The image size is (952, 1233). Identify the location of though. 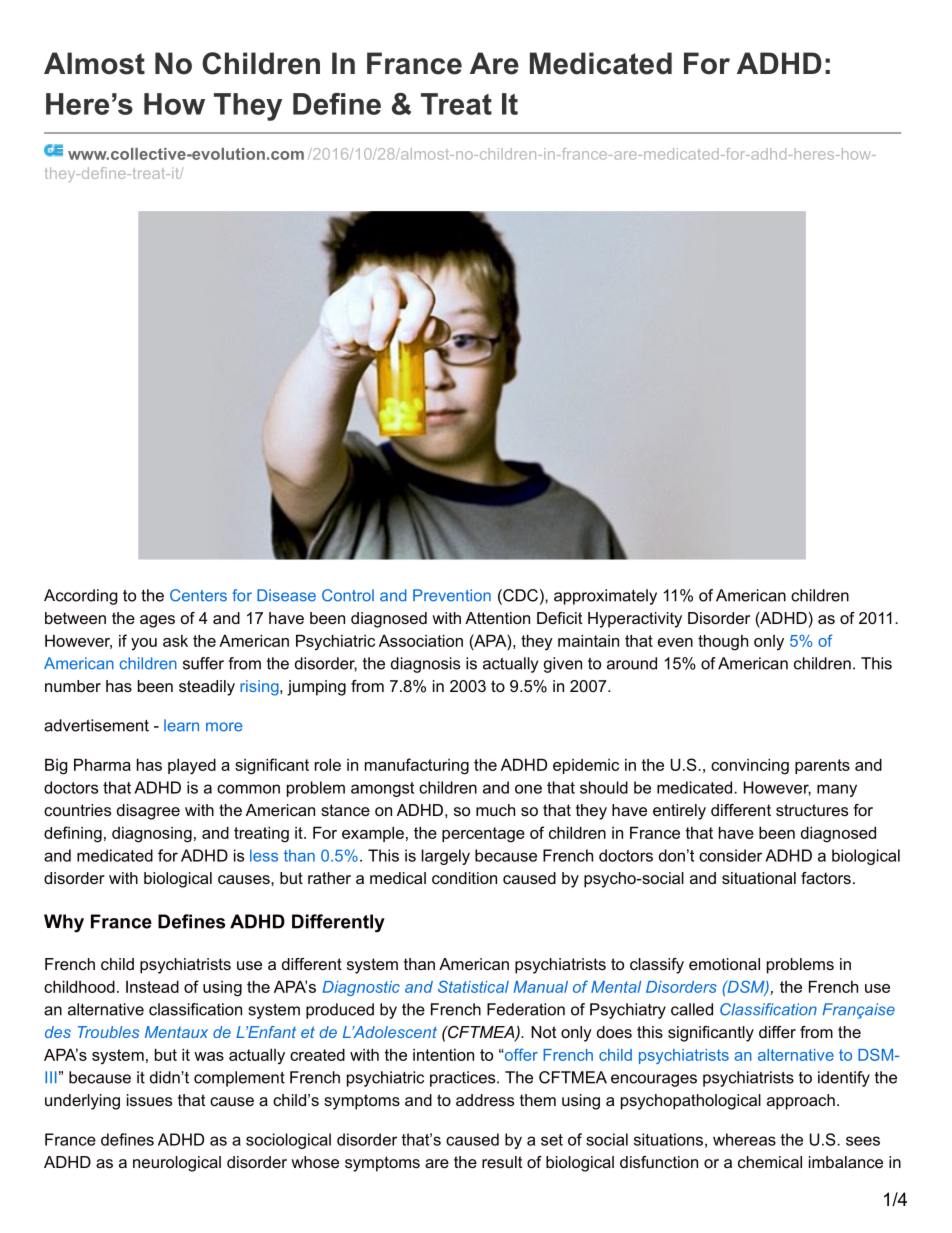
(723, 642).
